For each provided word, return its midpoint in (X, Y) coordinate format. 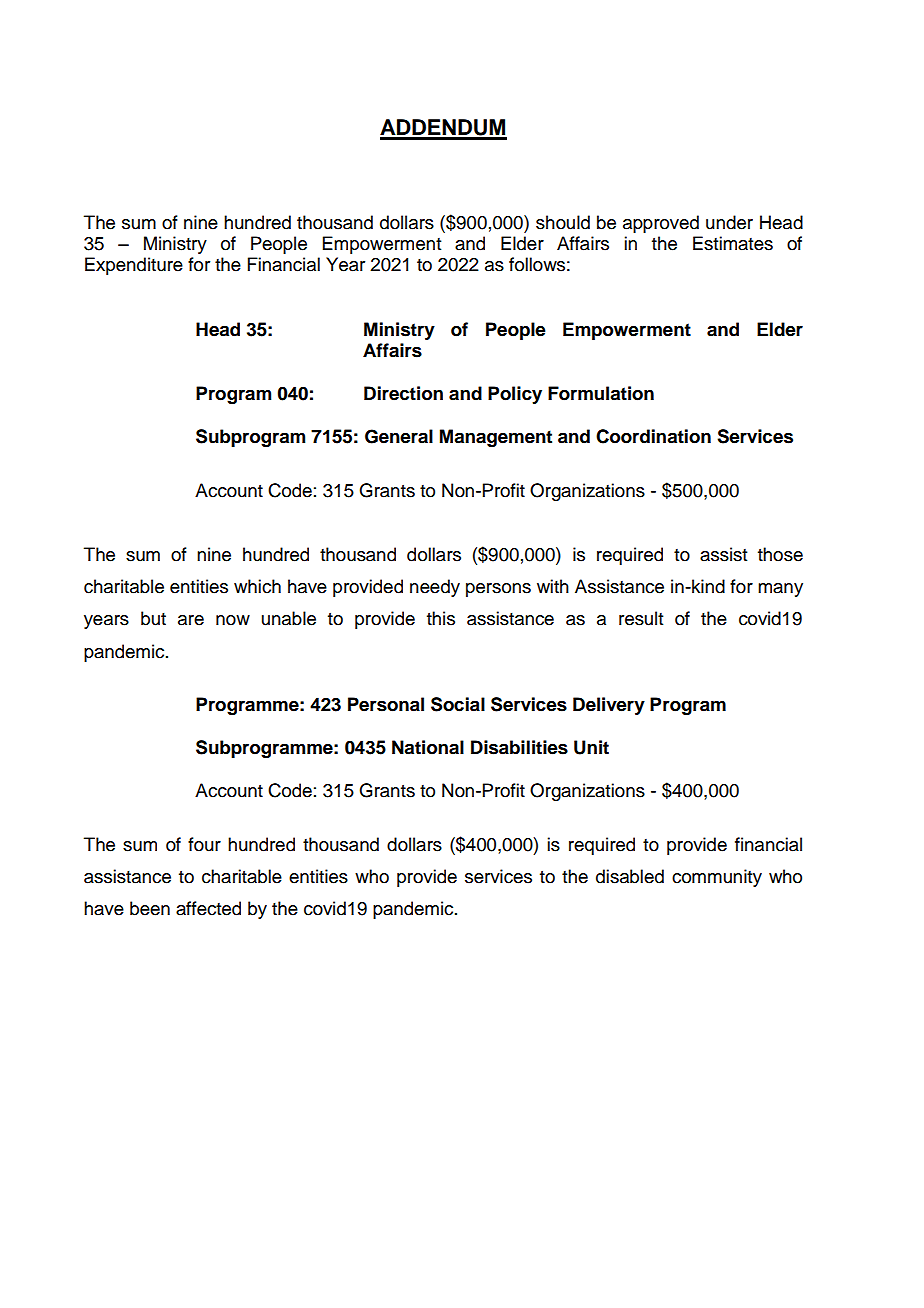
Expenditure (134, 266)
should (563, 222)
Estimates (733, 243)
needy (435, 588)
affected (208, 908)
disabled (630, 876)
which (257, 586)
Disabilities (519, 747)
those (780, 554)
